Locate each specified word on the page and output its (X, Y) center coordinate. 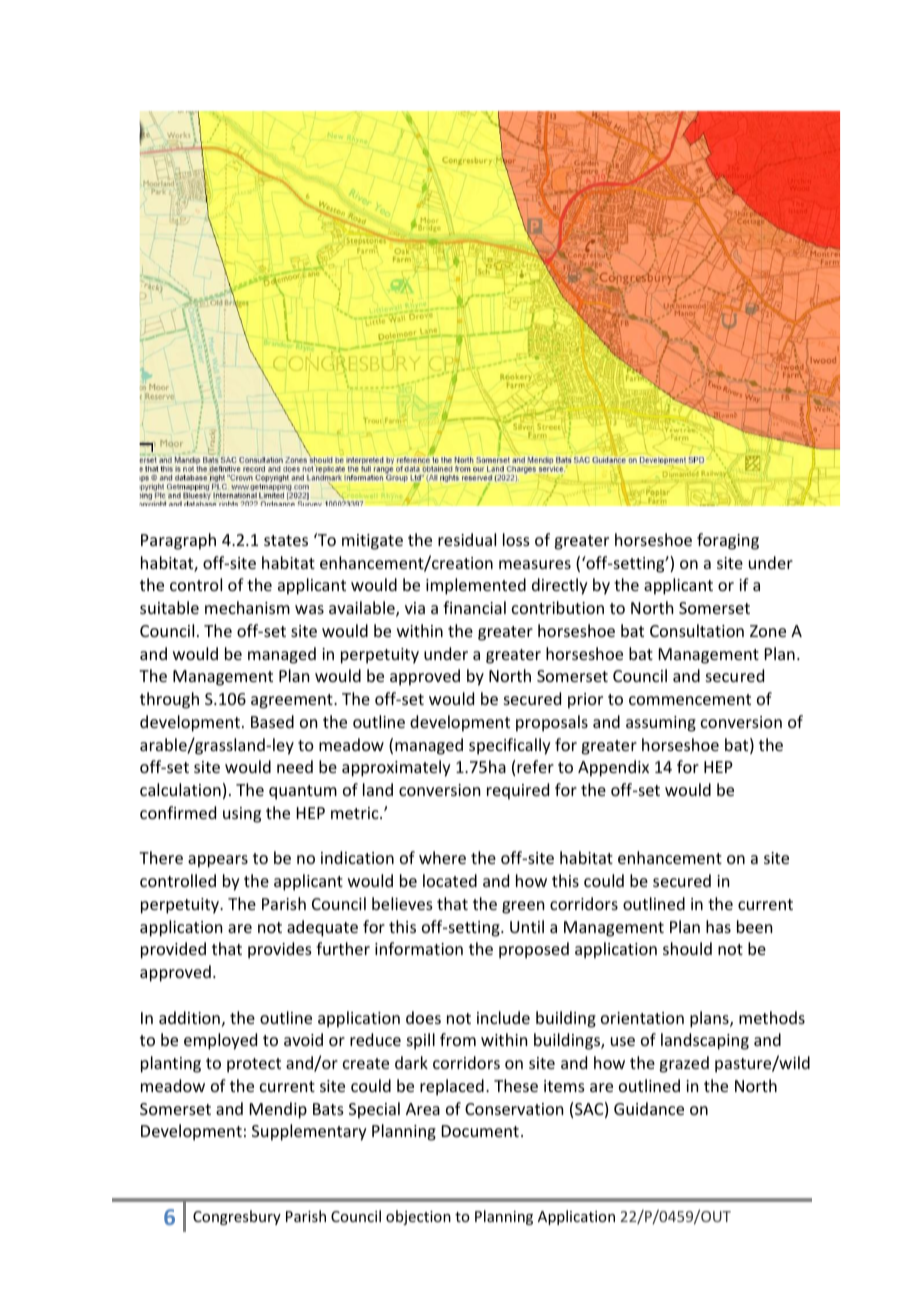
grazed (684, 1064)
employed (220, 1041)
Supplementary (309, 1132)
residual (467, 539)
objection (418, 1217)
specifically (510, 746)
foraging (728, 541)
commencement (690, 699)
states (286, 540)
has (718, 926)
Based (272, 721)
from (458, 1039)
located (450, 880)
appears (218, 861)
